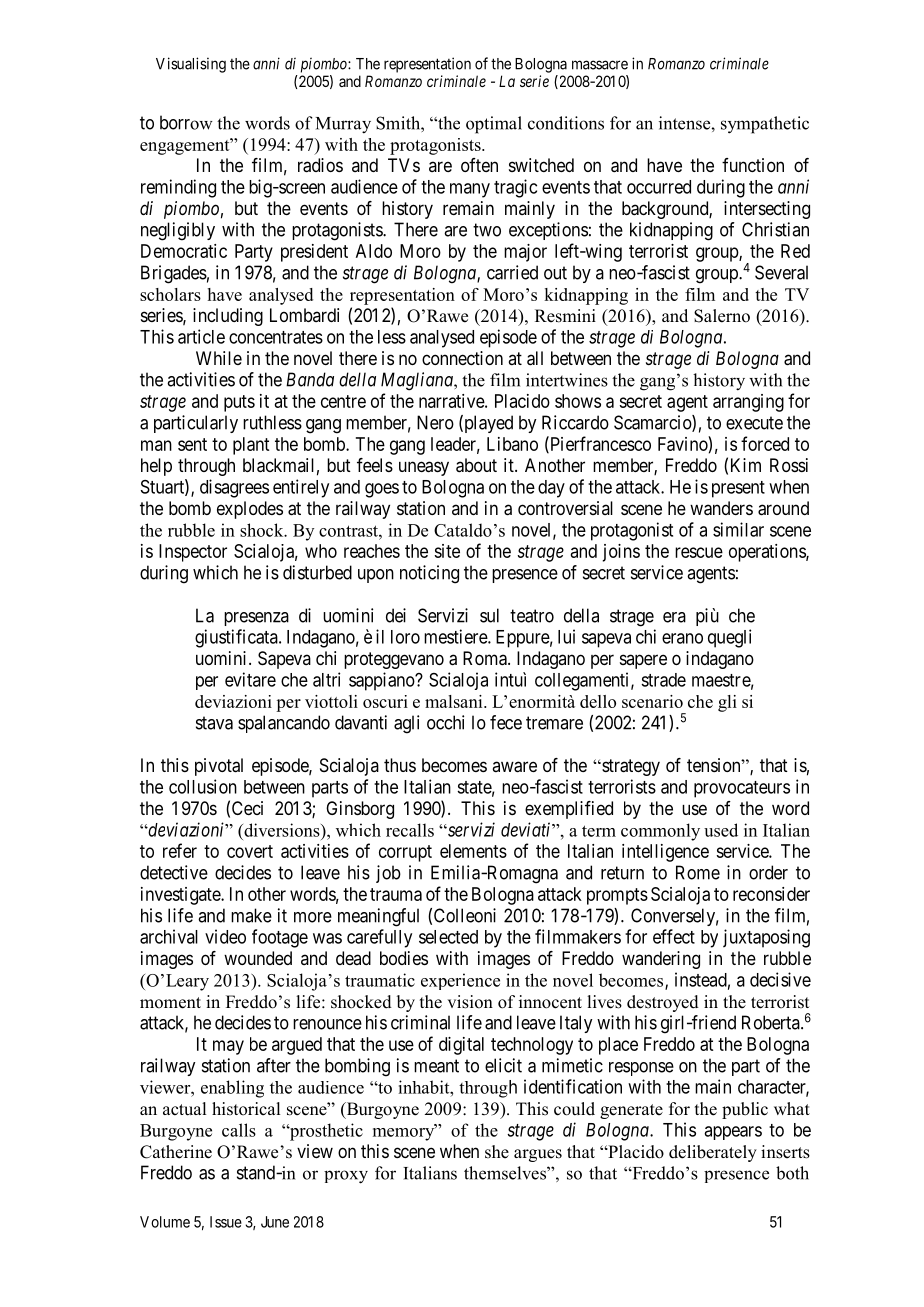 Image resolution: width=924 pixels, height=1307 pixels. What do you see at coordinates (258, 958) in the screenshot?
I see `wounded` at bounding box center [258, 958].
